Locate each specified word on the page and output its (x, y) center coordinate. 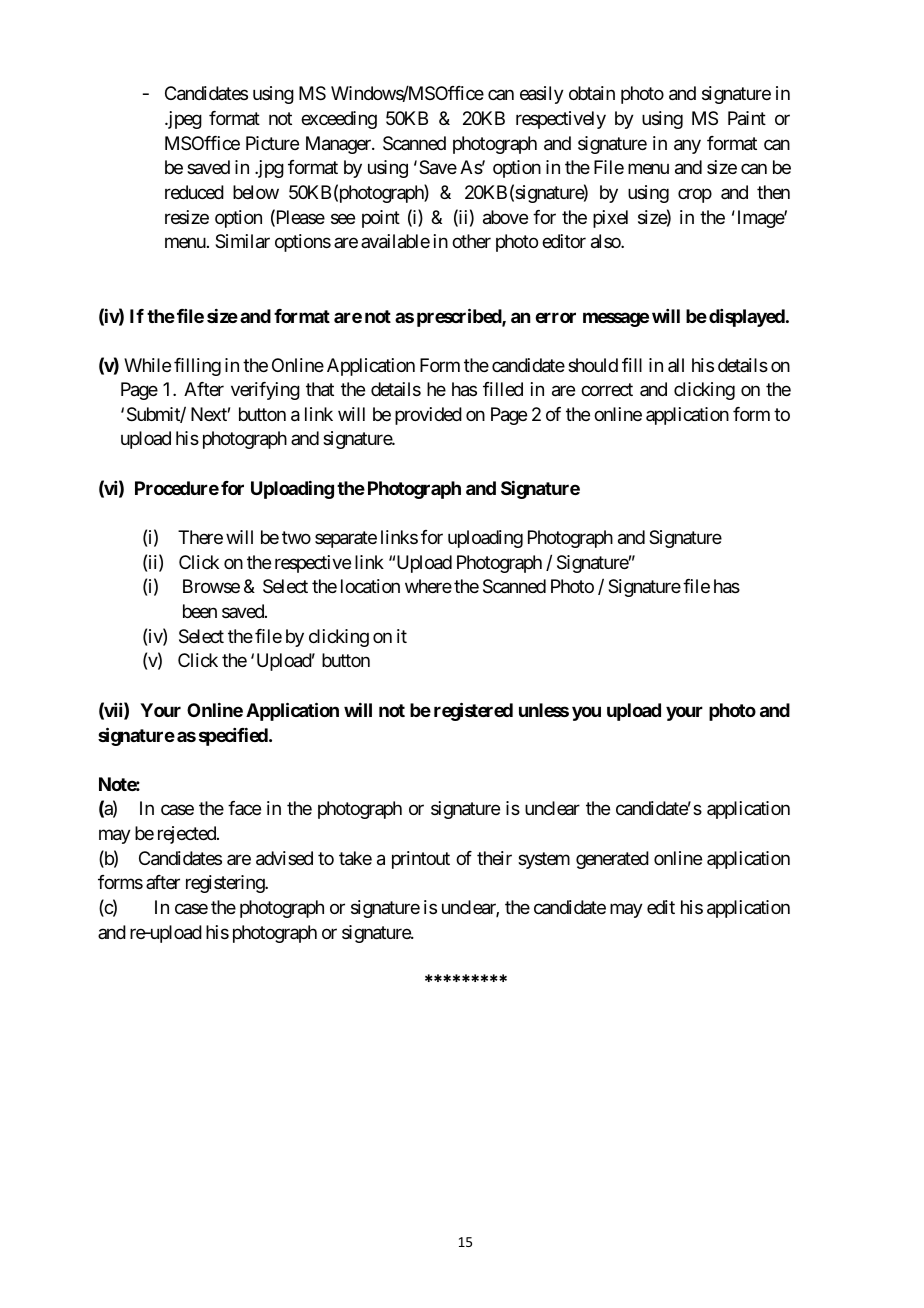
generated (612, 860)
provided (428, 416)
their (494, 858)
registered (473, 711)
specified (234, 737)
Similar (242, 241)
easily (542, 95)
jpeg (183, 120)
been (200, 611)
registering (226, 884)
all (676, 365)
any (687, 146)
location (370, 586)
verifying (265, 391)
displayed (747, 318)
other (471, 241)
